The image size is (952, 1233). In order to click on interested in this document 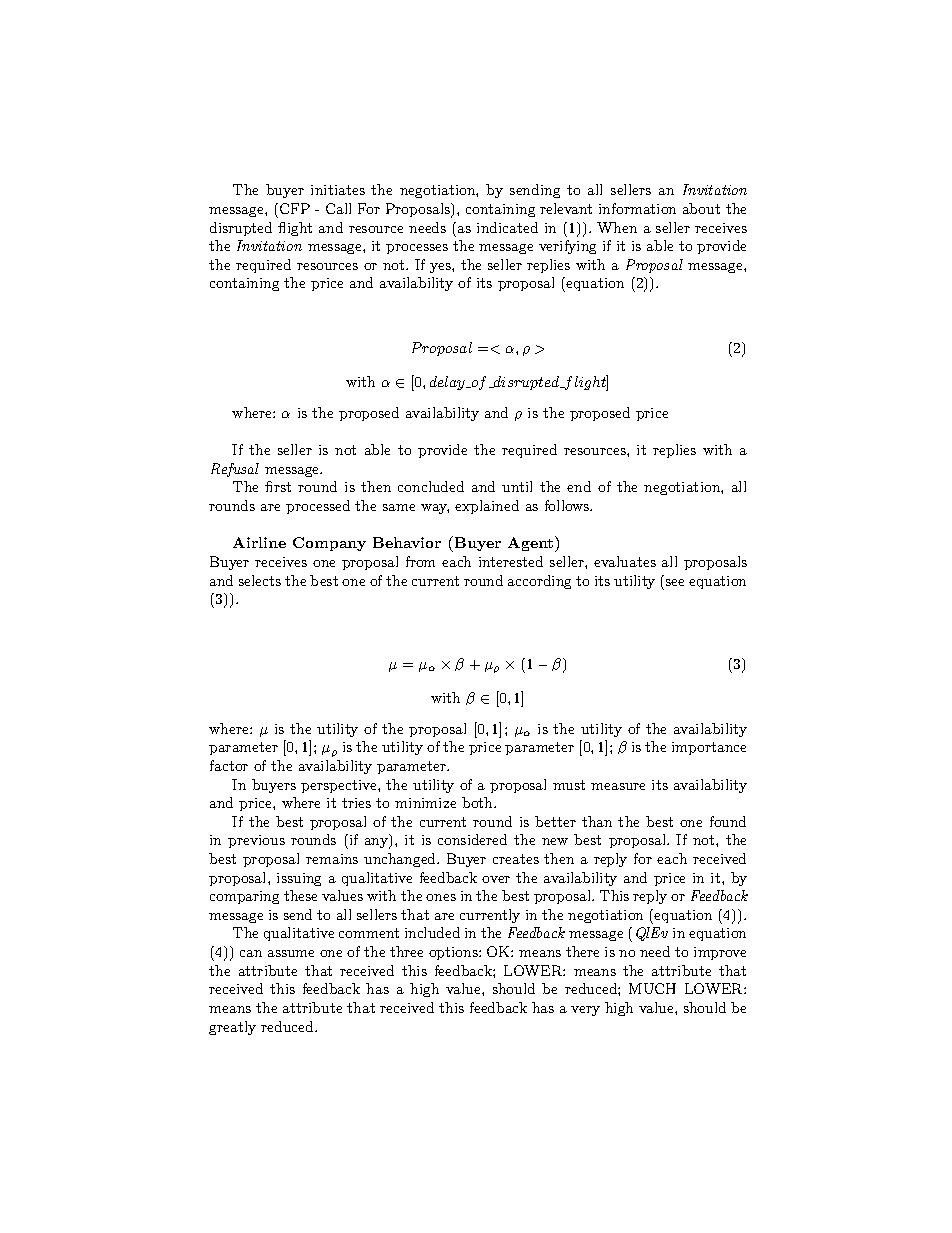, I will do `click(511, 561)`.
